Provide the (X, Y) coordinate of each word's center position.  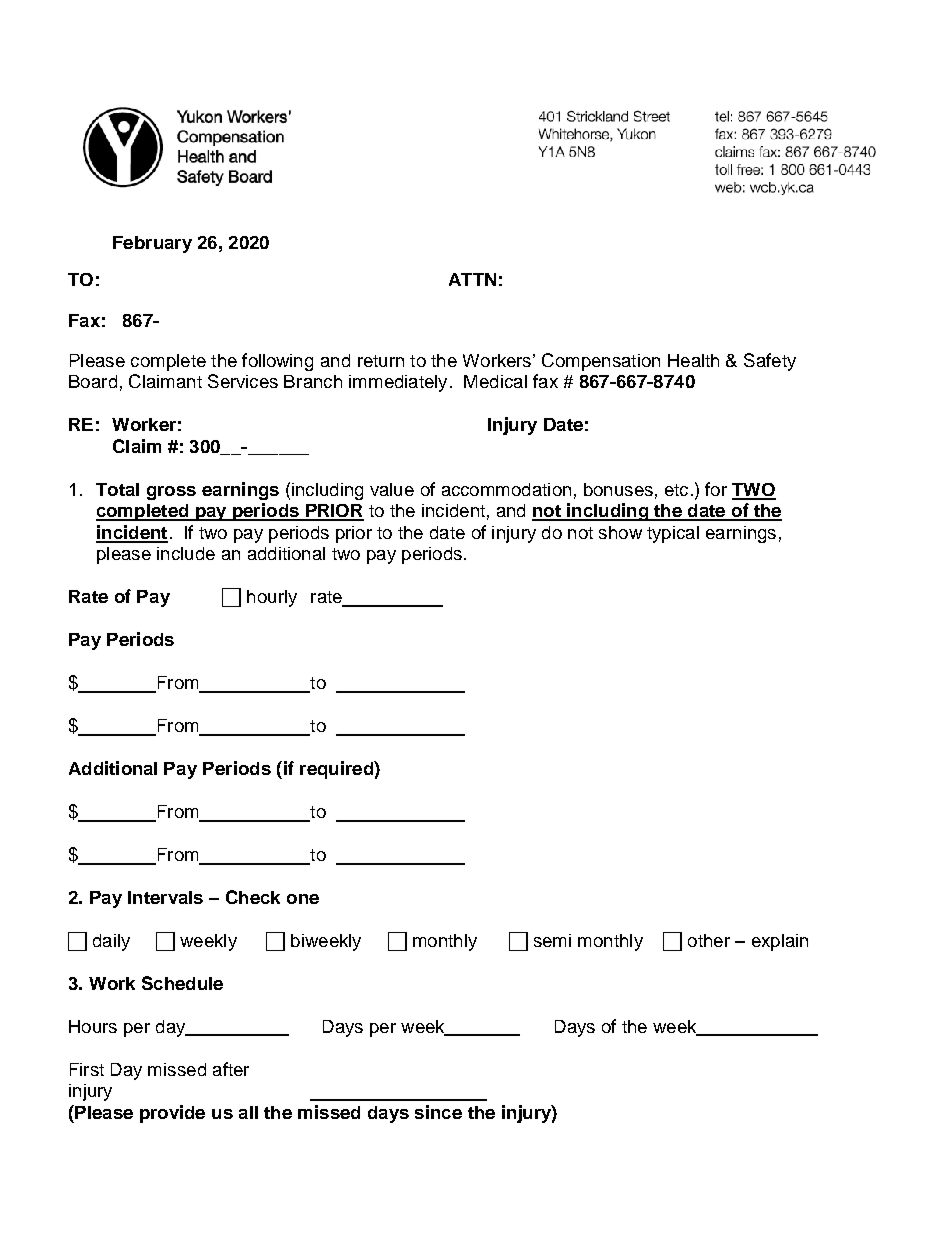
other (709, 940)
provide (172, 1114)
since (438, 1112)
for (716, 489)
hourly (272, 598)
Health (693, 360)
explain (780, 942)
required (337, 770)
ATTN (472, 279)
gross (171, 493)
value (392, 489)
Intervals (165, 897)
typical (673, 534)
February (152, 244)
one (303, 899)
